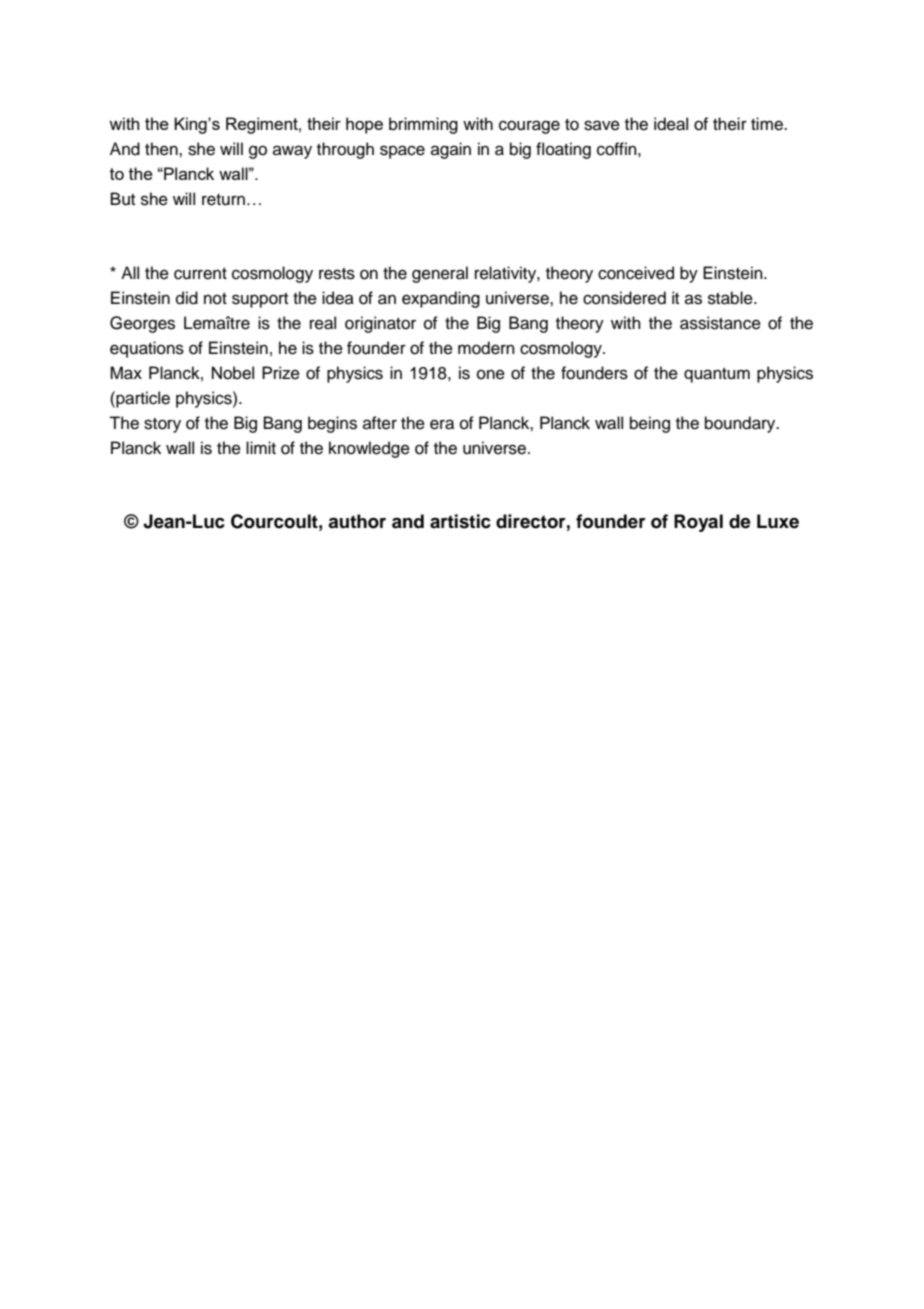 This screenshot has height=1309, width=924. I want to click on assistance, so click(720, 323).
